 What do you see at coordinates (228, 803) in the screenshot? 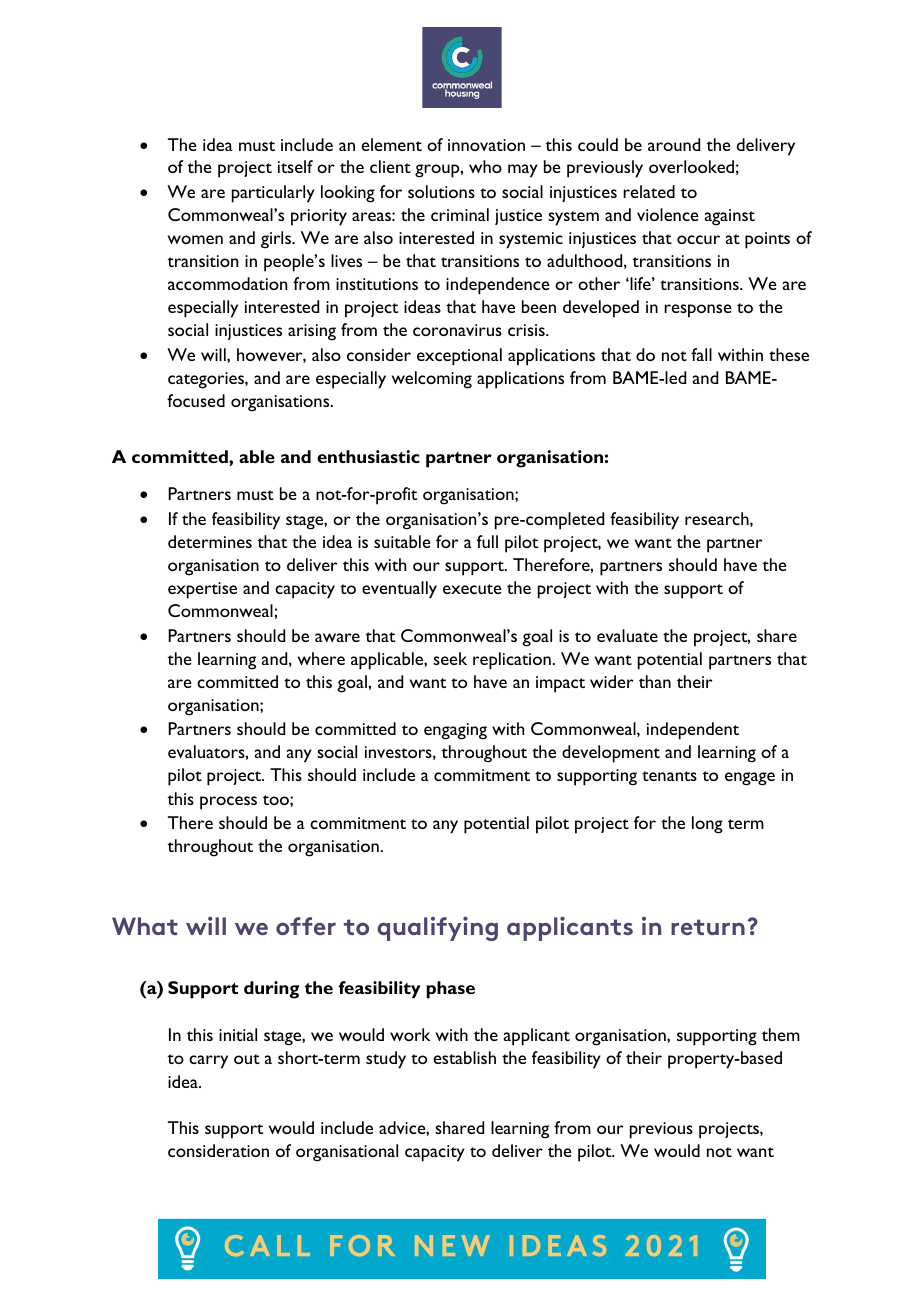
I see `process` at bounding box center [228, 803].
